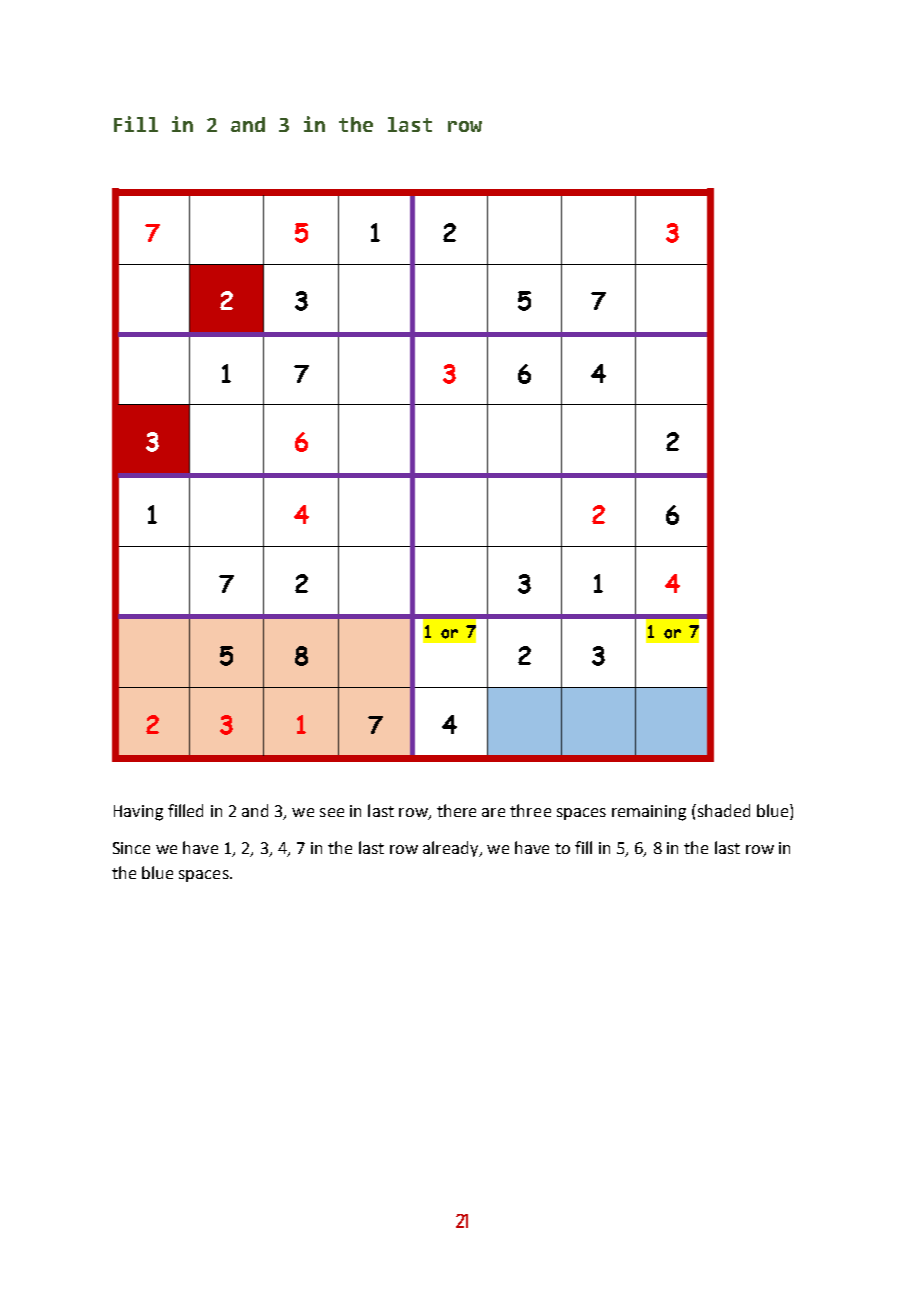  What do you see at coordinates (332, 812) in the image?
I see `see` at bounding box center [332, 812].
